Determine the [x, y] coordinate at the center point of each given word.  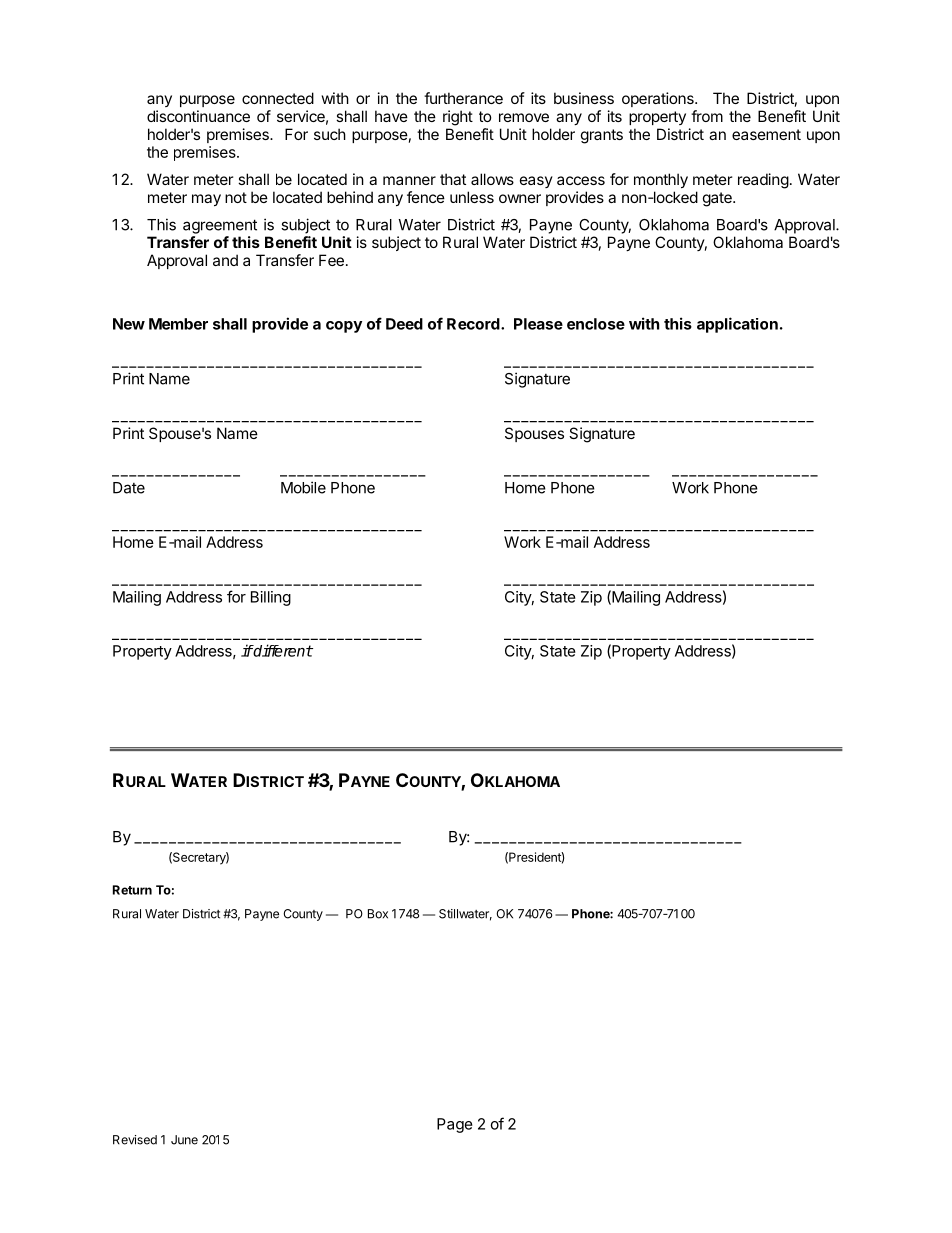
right [458, 118]
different [282, 650]
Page [455, 1125]
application [737, 325]
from [707, 116]
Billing [271, 598]
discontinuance [198, 116]
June [184, 1140]
